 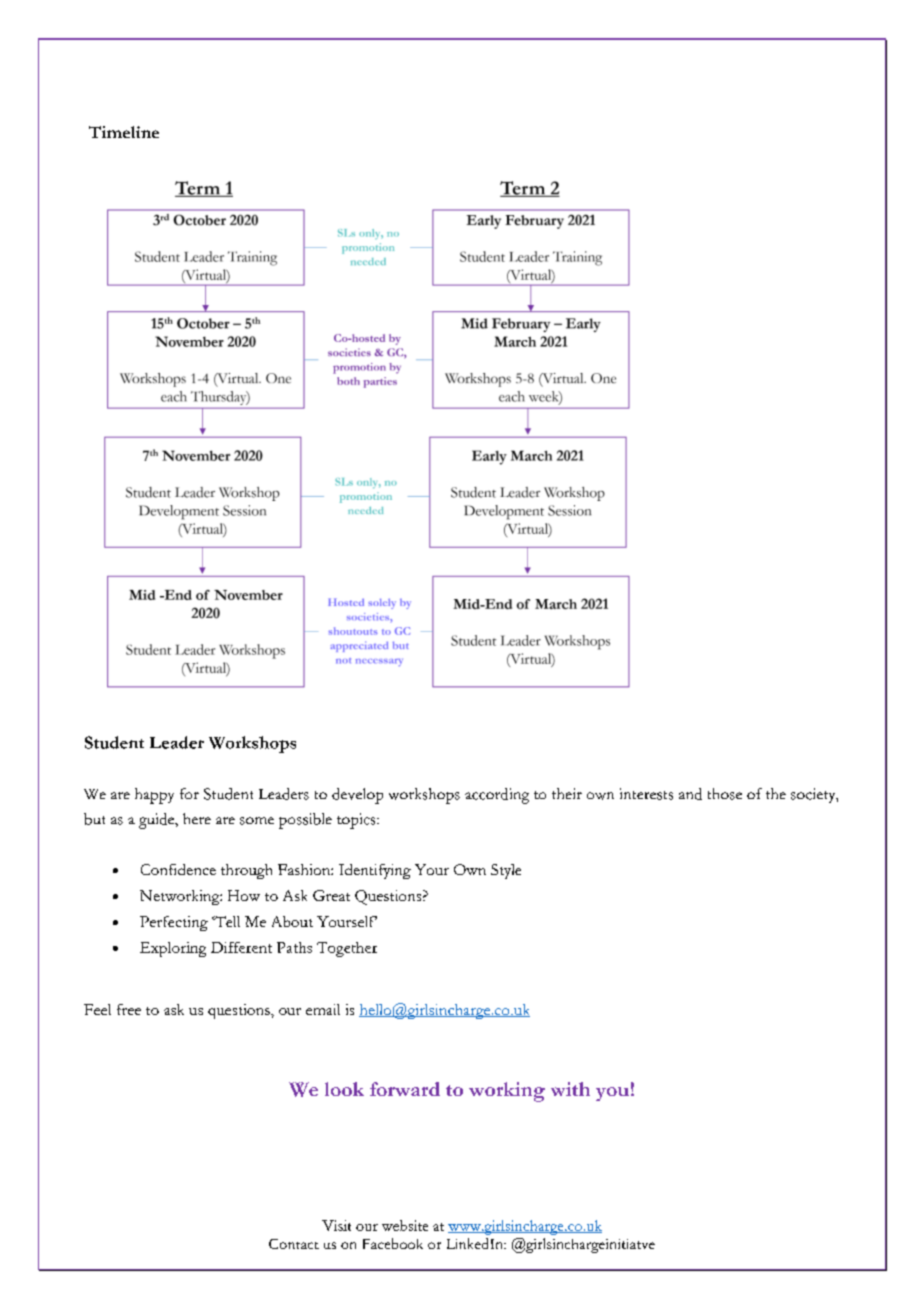 I want to click on Contact, so click(x=294, y=1244).
